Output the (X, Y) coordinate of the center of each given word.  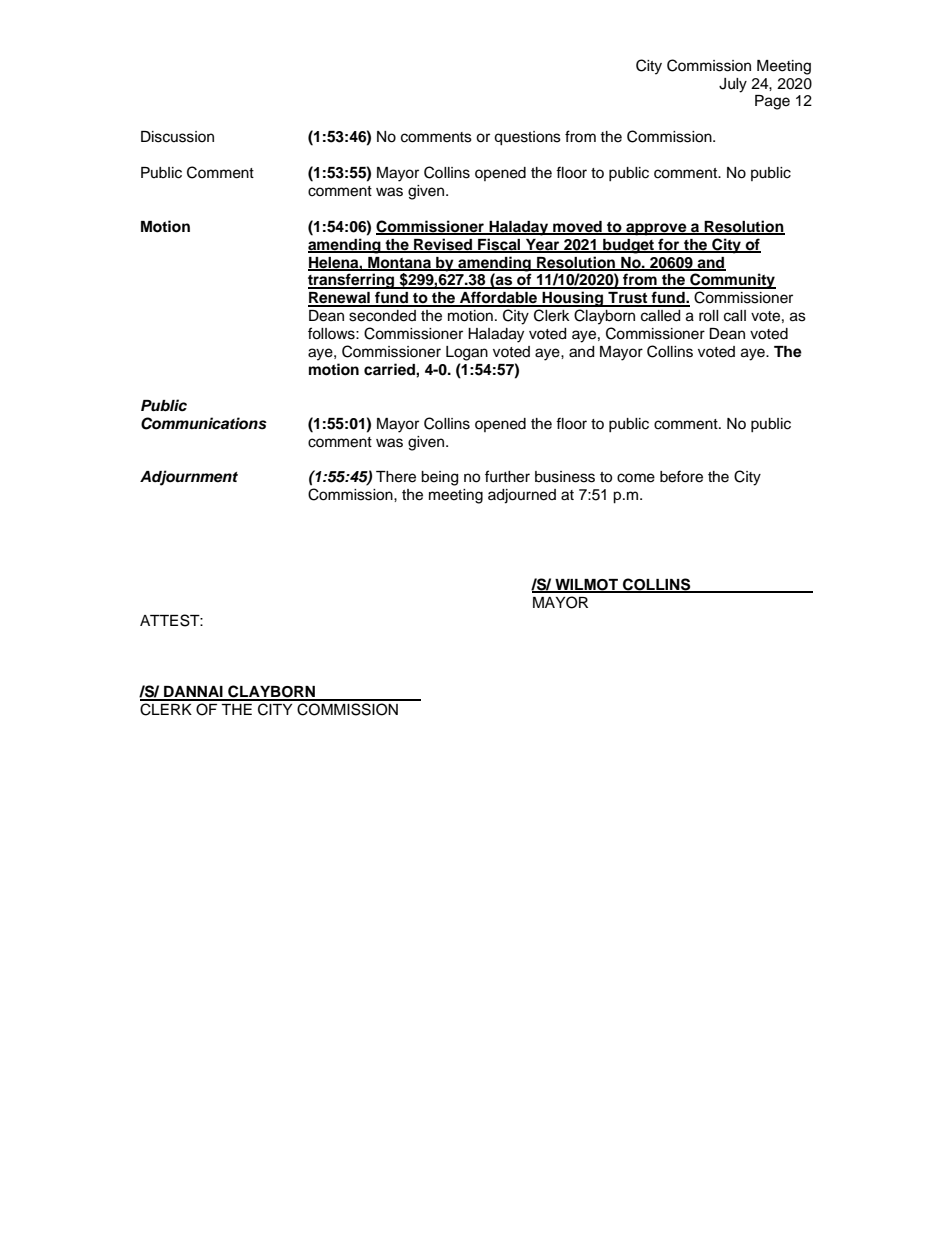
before (681, 476)
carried (390, 369)
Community (732, 281)
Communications (204, 423)
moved (577, 227)
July (733, 85)
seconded (382, 316)
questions (527, 138)
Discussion (177, 137)
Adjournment (189, 478)
